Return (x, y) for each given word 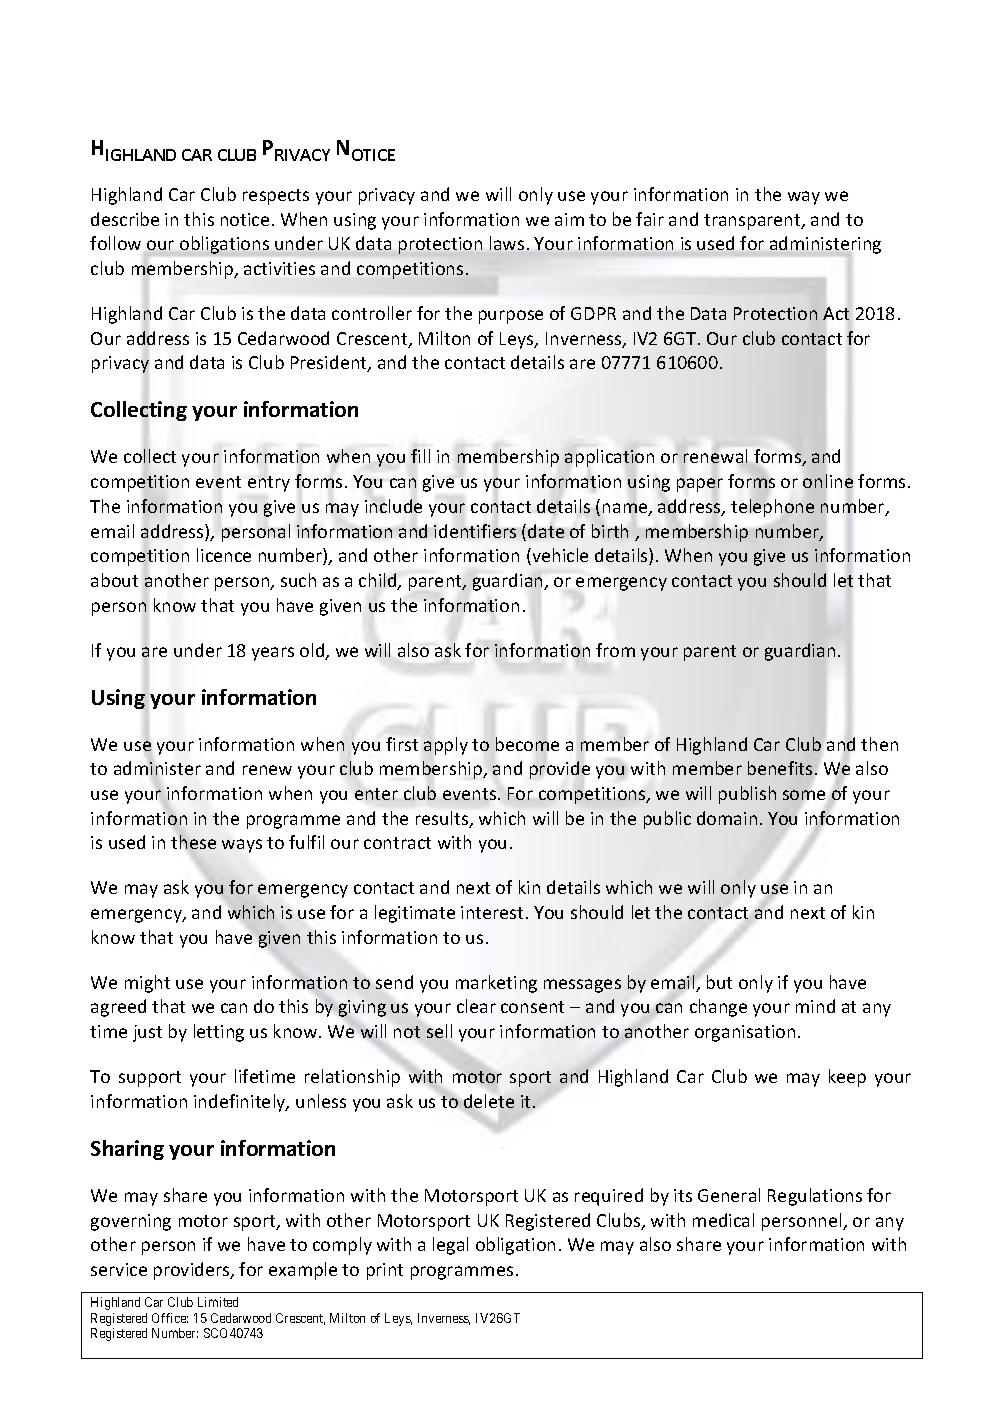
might (147, 984)
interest (492, 912)
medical (723, 1220)
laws (507, 243)
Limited (218, 1302)
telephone (772, 508)
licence (224, 555)
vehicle (559, 556)
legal (450, 1246)
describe (125, 219)
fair (650, 219)
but (719, 982)
